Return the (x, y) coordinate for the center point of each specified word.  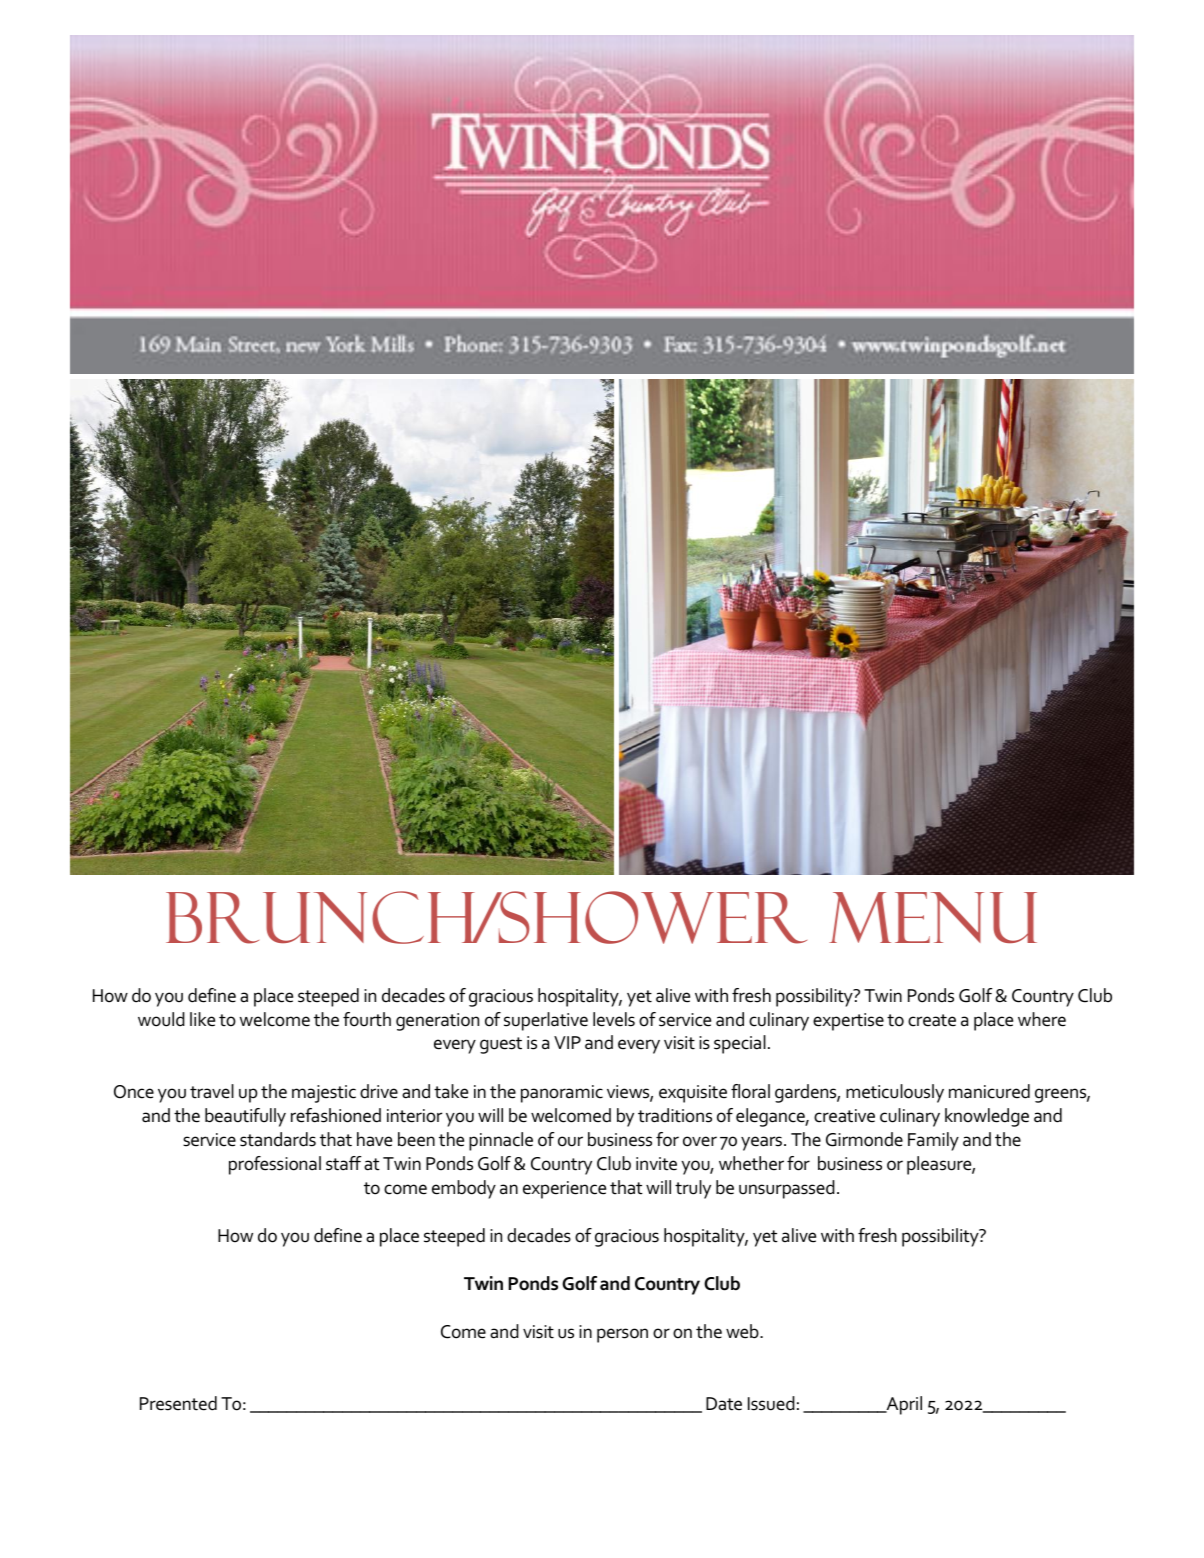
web (743, 1331)
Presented (178, 1403)
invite (656, 1164)
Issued (771, 1403)
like (202, 1019)
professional (275, 1165)
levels (614, 1019)
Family (933, 1141)
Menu (933, 917)
